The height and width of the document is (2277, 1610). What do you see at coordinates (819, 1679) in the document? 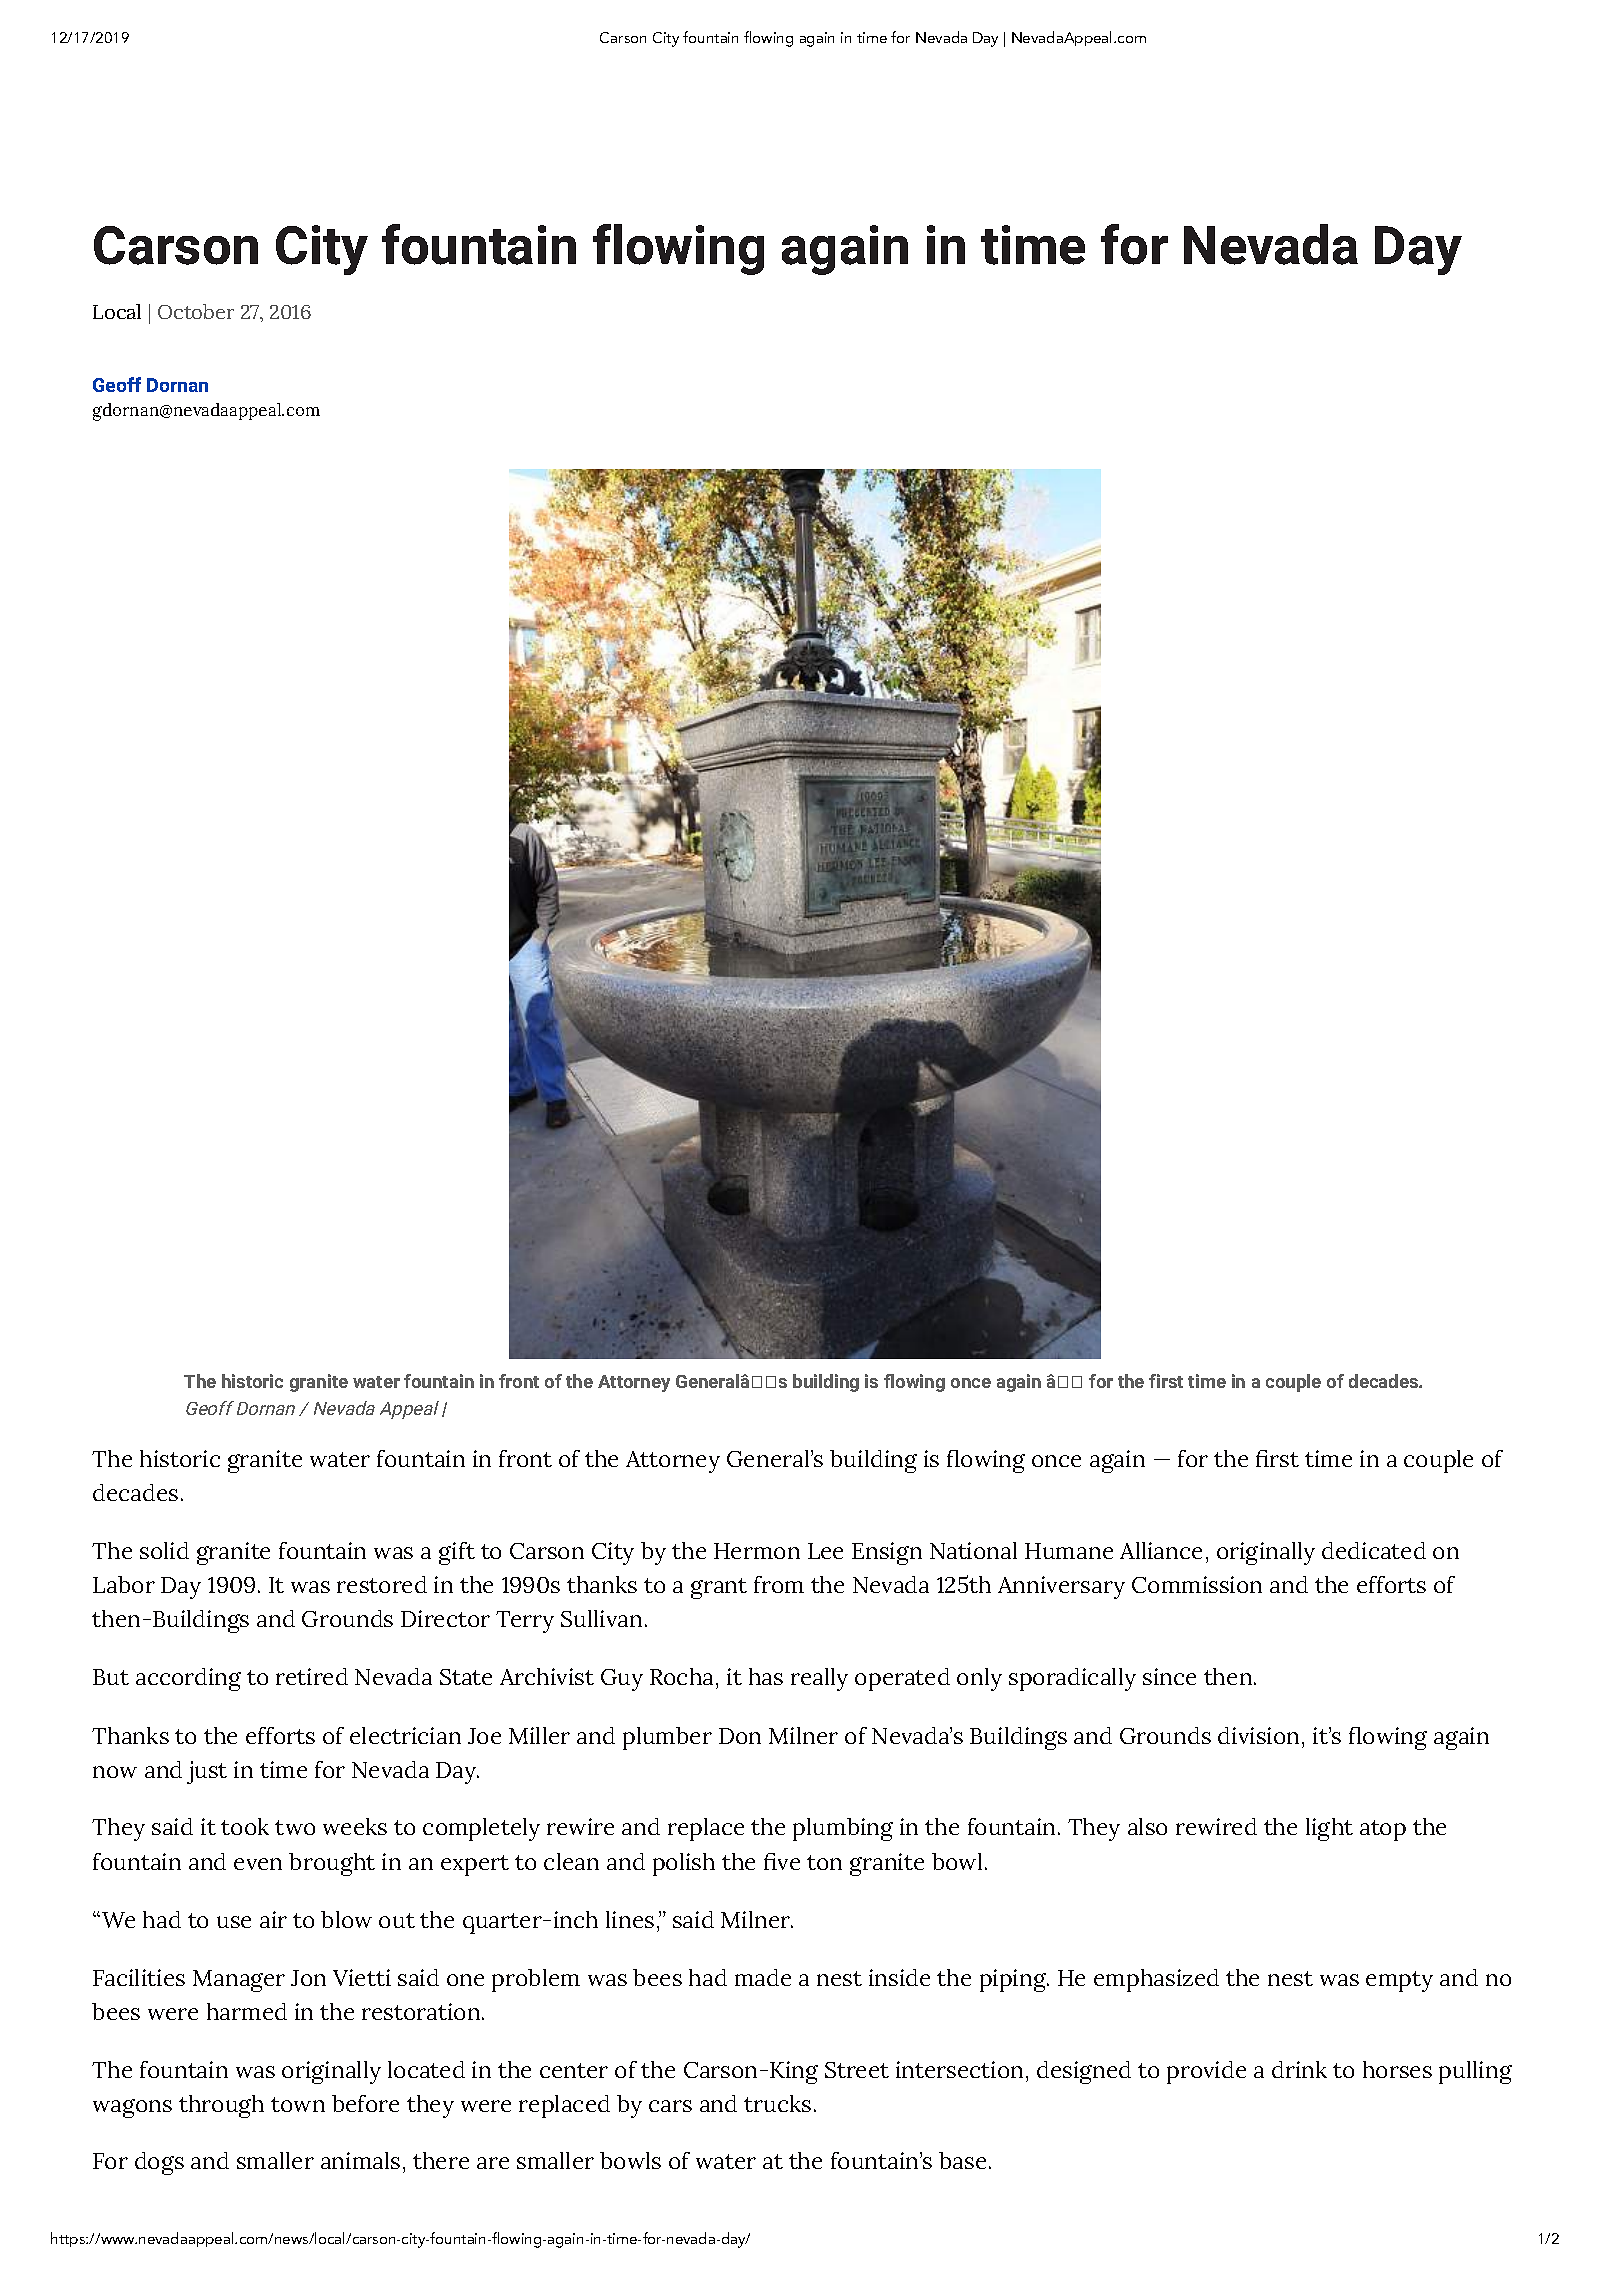
I see `really` at bounding box center [819, 1679].
